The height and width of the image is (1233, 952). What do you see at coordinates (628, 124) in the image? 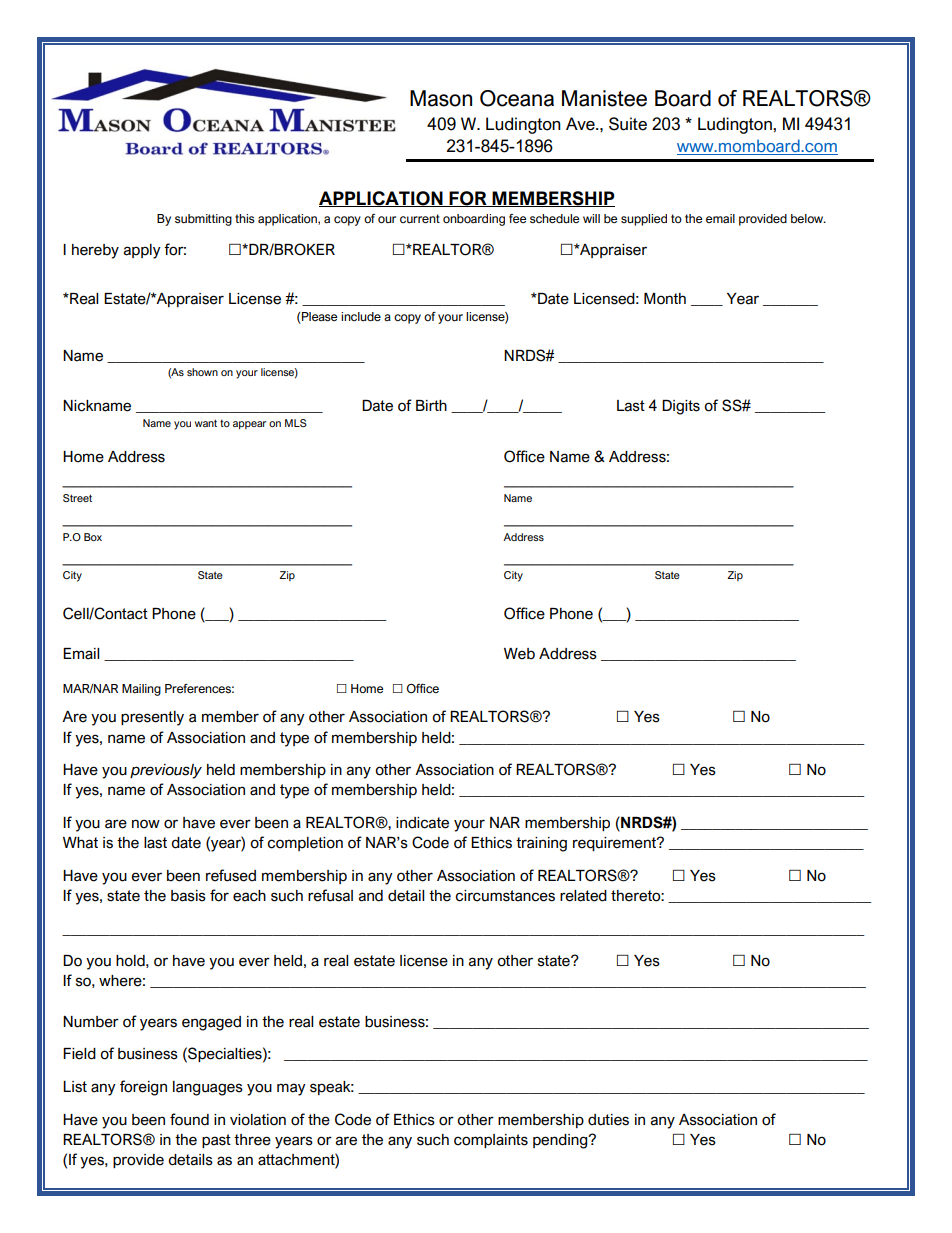
I see `Suite` at bounding box center [628, 124].
